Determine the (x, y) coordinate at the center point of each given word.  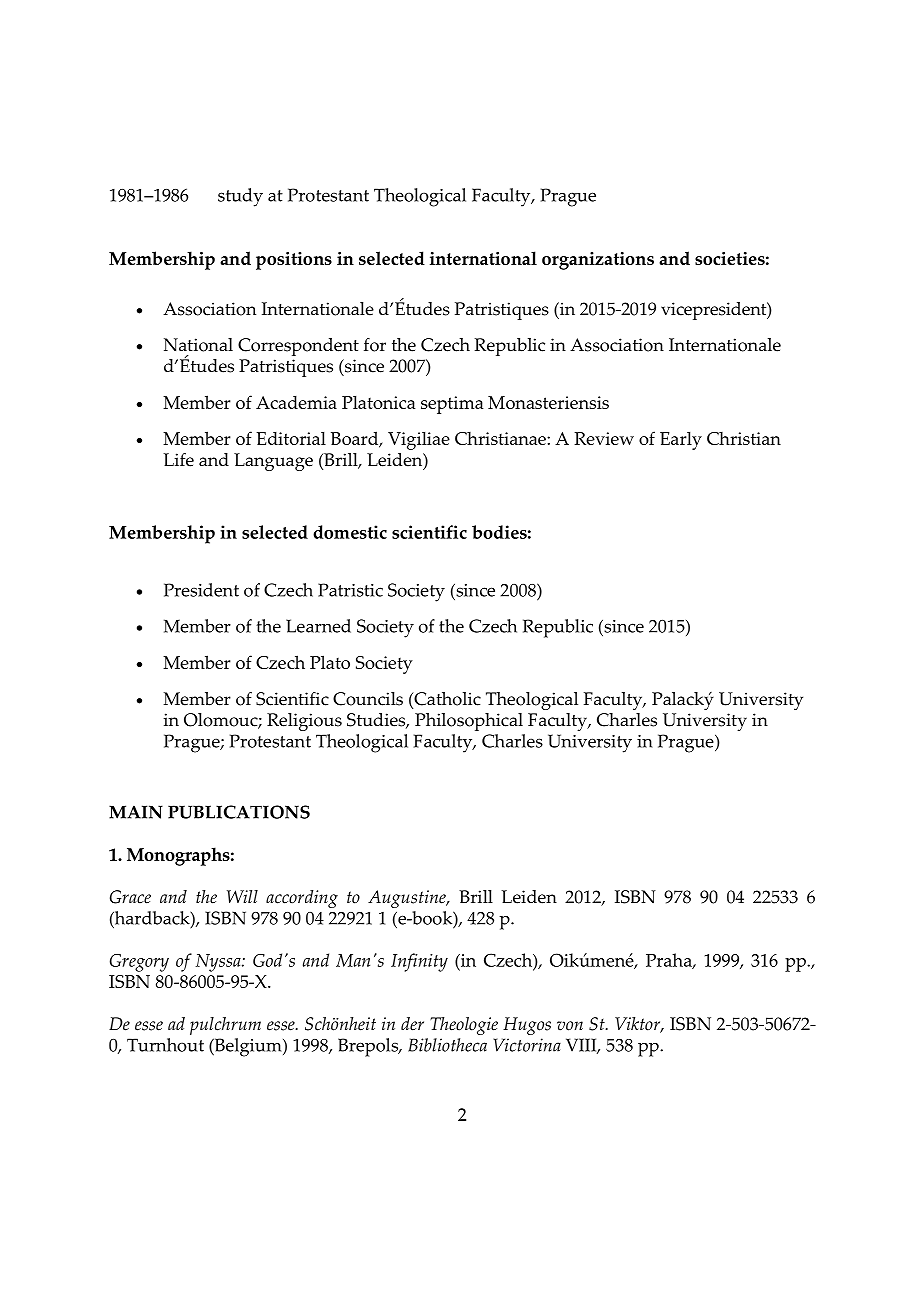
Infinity (419, 962)
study (240, 197)
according (302, 899)
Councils (368, 699)
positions (294, 261)
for (375, 345)
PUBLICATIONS (239, 812)
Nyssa (219, 963)
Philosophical (469, 722)
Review (604, 438)
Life (178, 460)
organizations (598, 261)
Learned (318, 626)
